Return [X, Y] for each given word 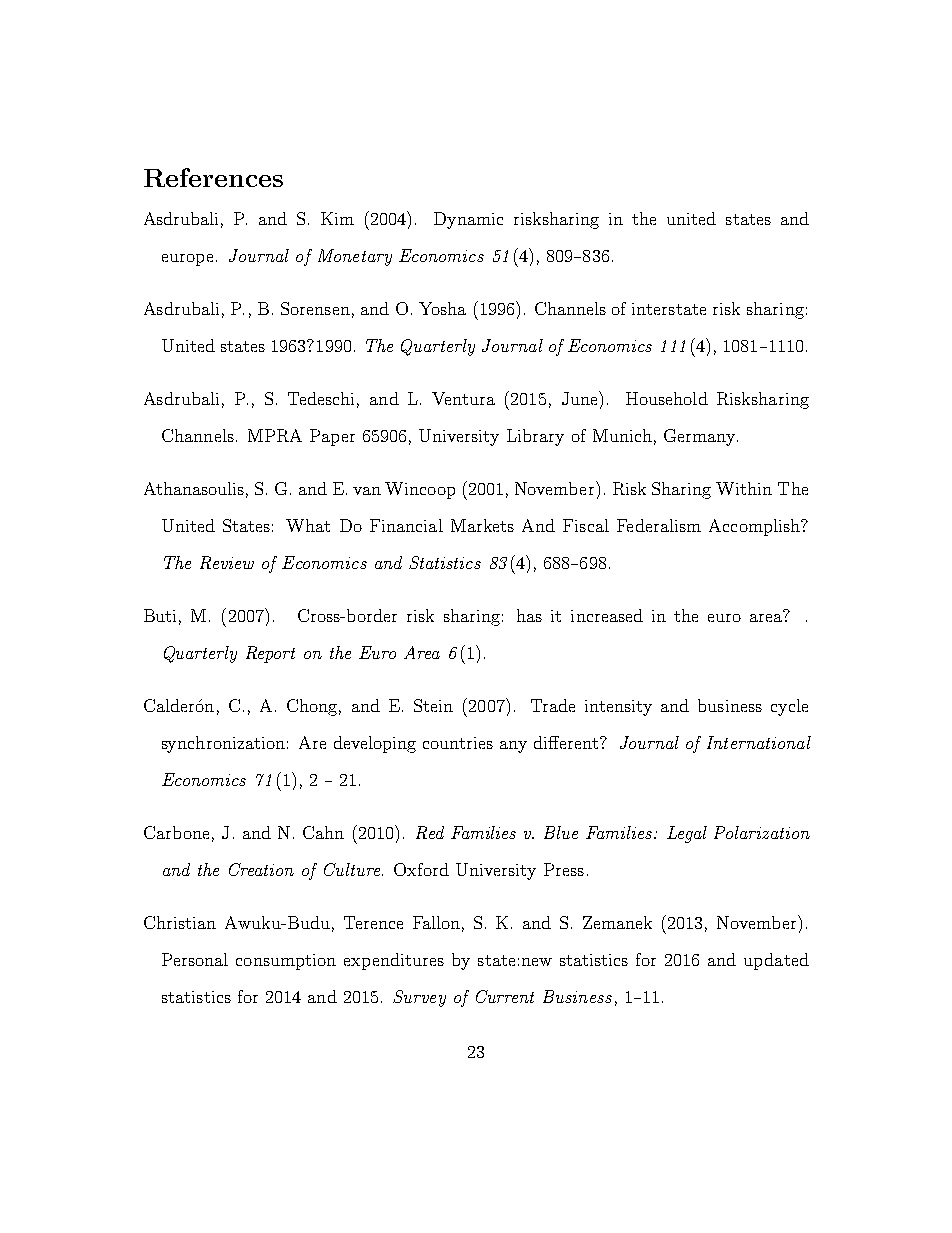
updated [776, 961]
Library [535, 437]
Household [667, 398]
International [759, 742]
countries [458, 743]
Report [270, 654]
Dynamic [468, 220]
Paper [332, 437]
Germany [701, 437]
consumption [286, 962]
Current [505, 996]
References [213, 177]
